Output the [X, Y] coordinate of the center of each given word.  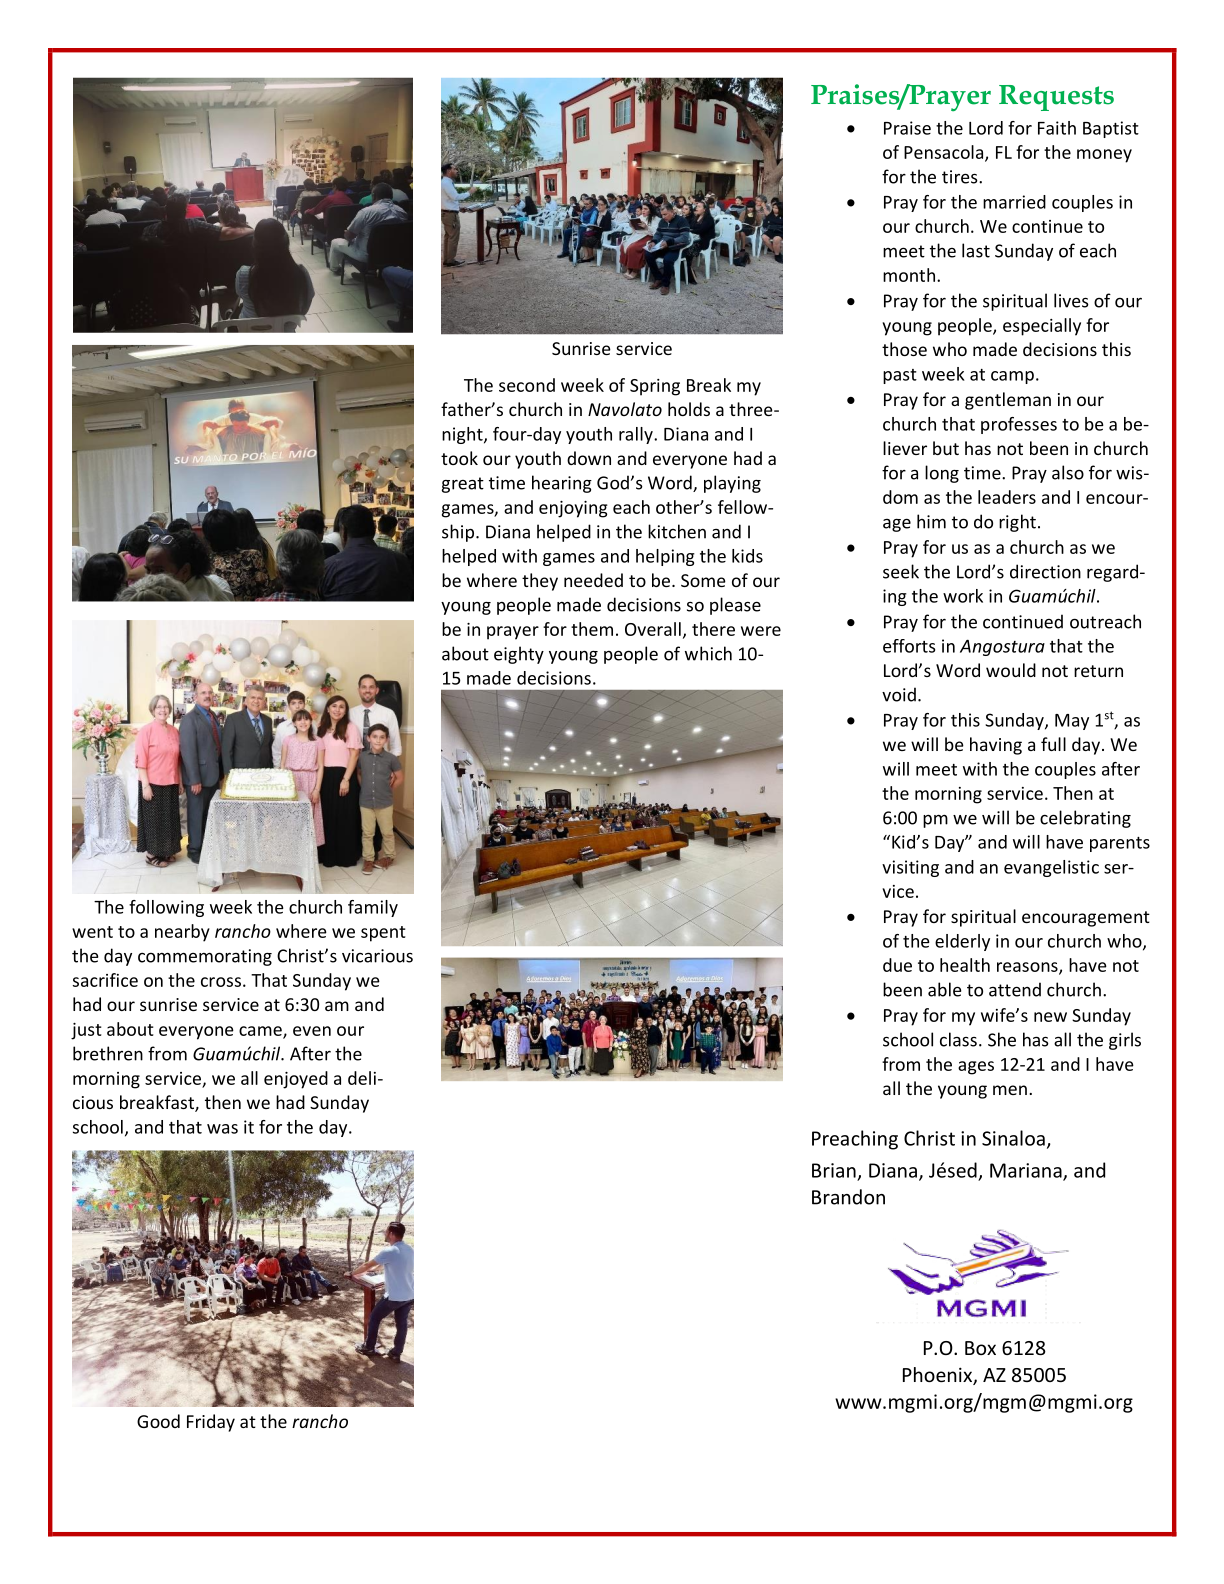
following [166, 908]
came [261, 1032]
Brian [834, 1170]
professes [1019, 425]
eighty [519, 655]
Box [980, 1348]
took [459, 458]
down [589, 458]
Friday [211, 1423]
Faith [1057, 128]
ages [976, 1068]
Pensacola [945, 153]
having [996, 746]
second [527, 385]
